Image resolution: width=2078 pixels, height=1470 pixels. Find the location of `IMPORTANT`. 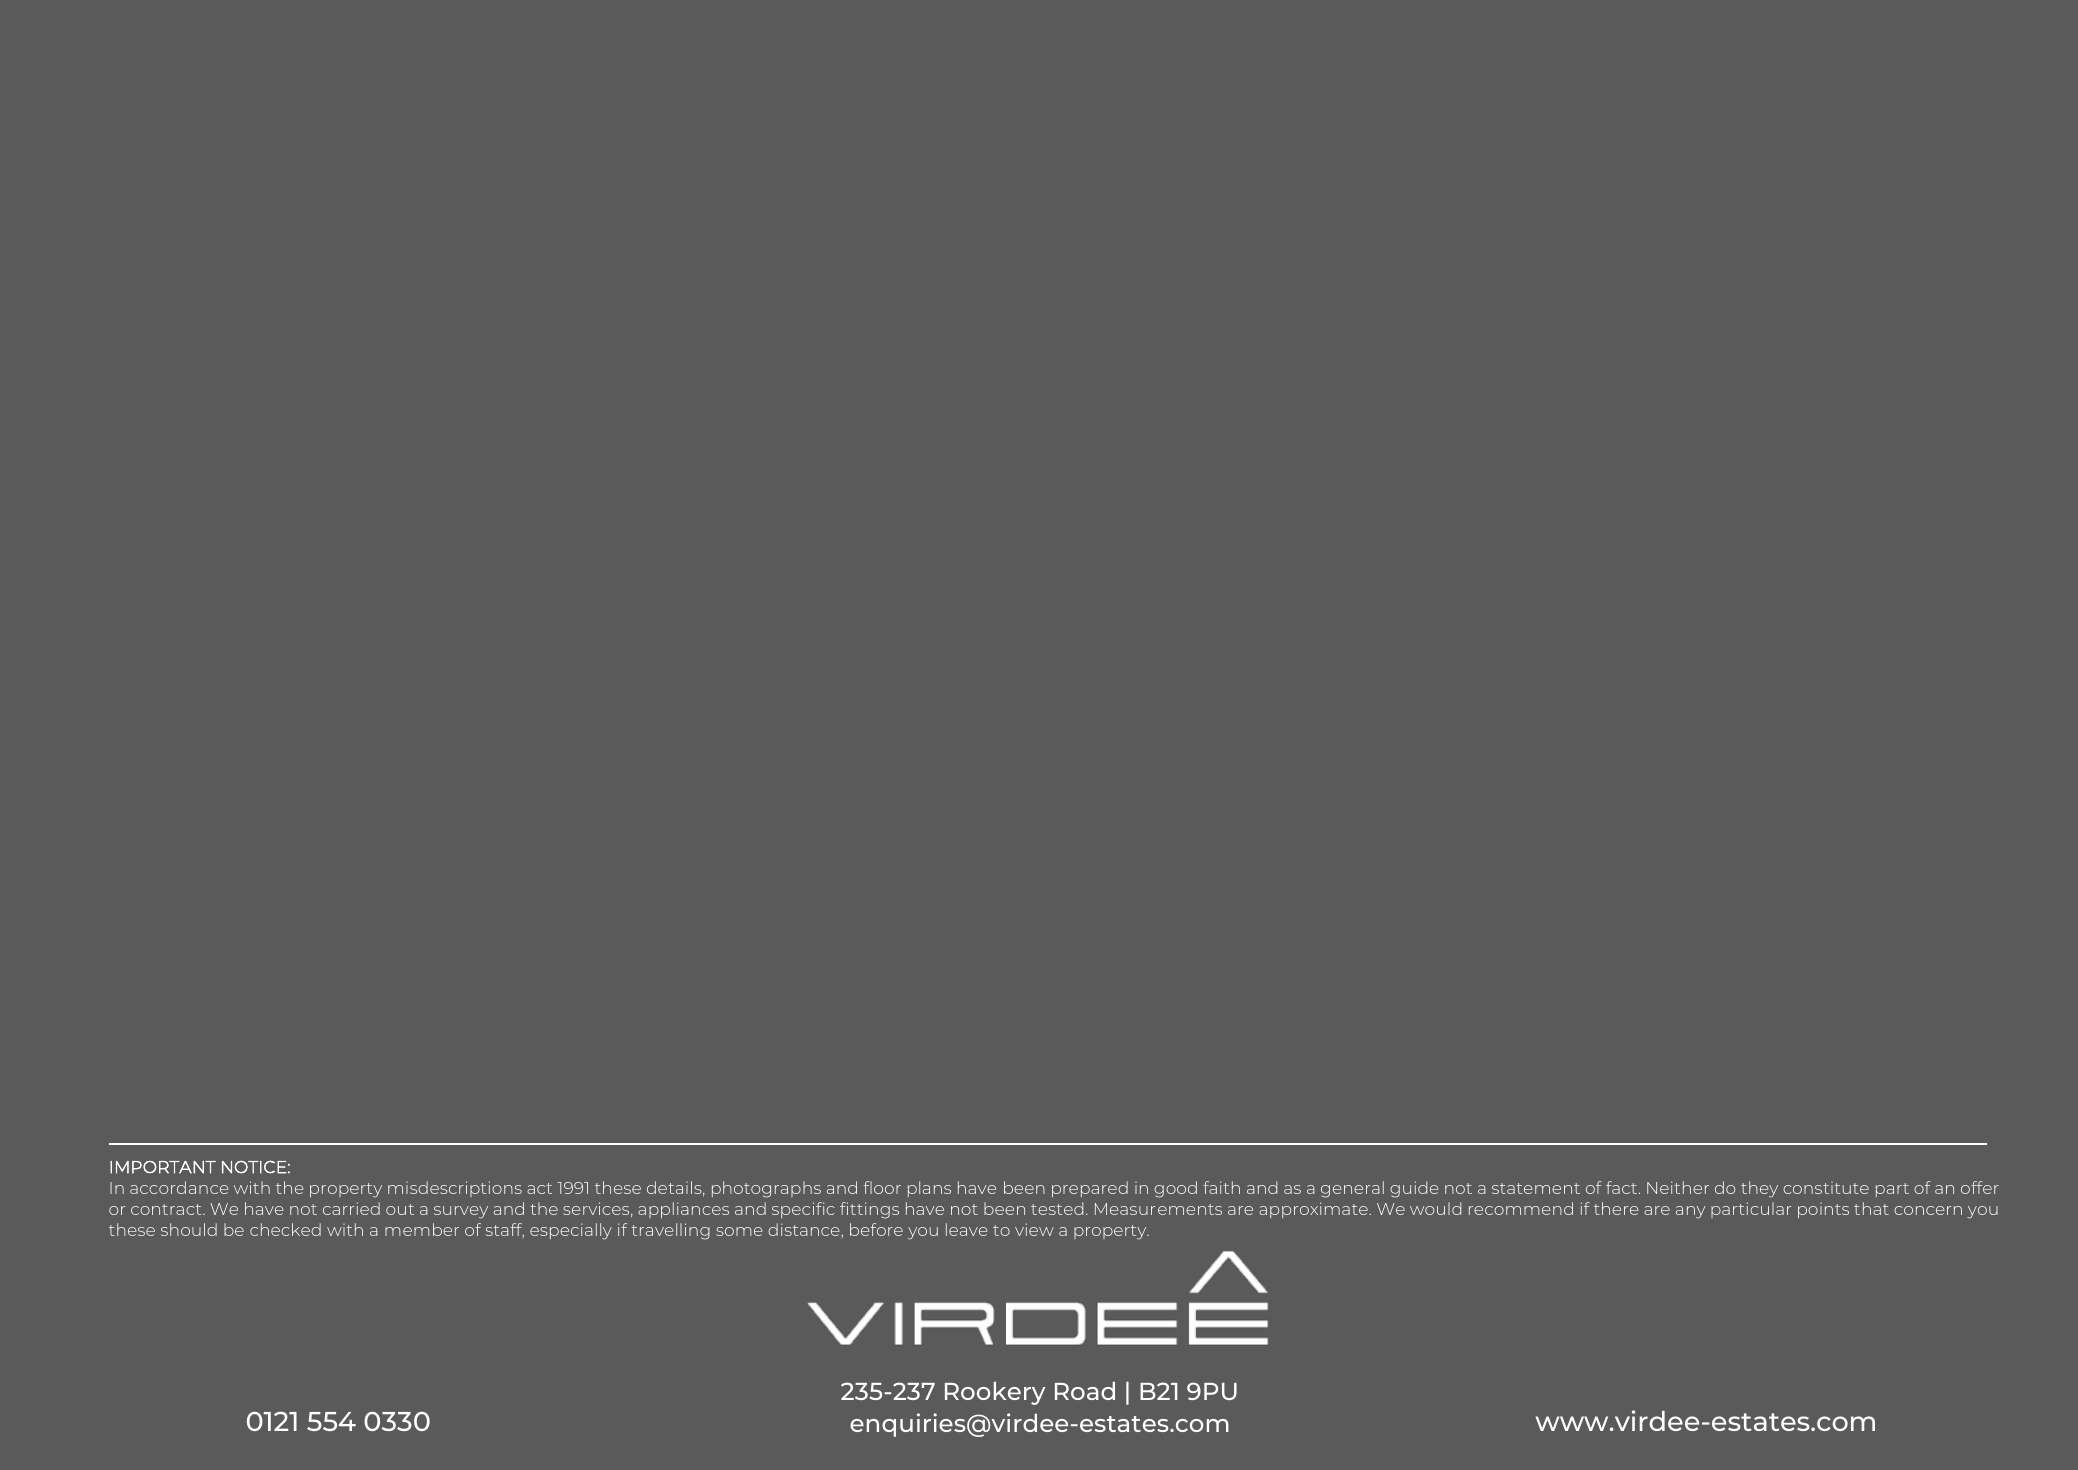

IMPORTANT is located at coordinates (163, 1167).
